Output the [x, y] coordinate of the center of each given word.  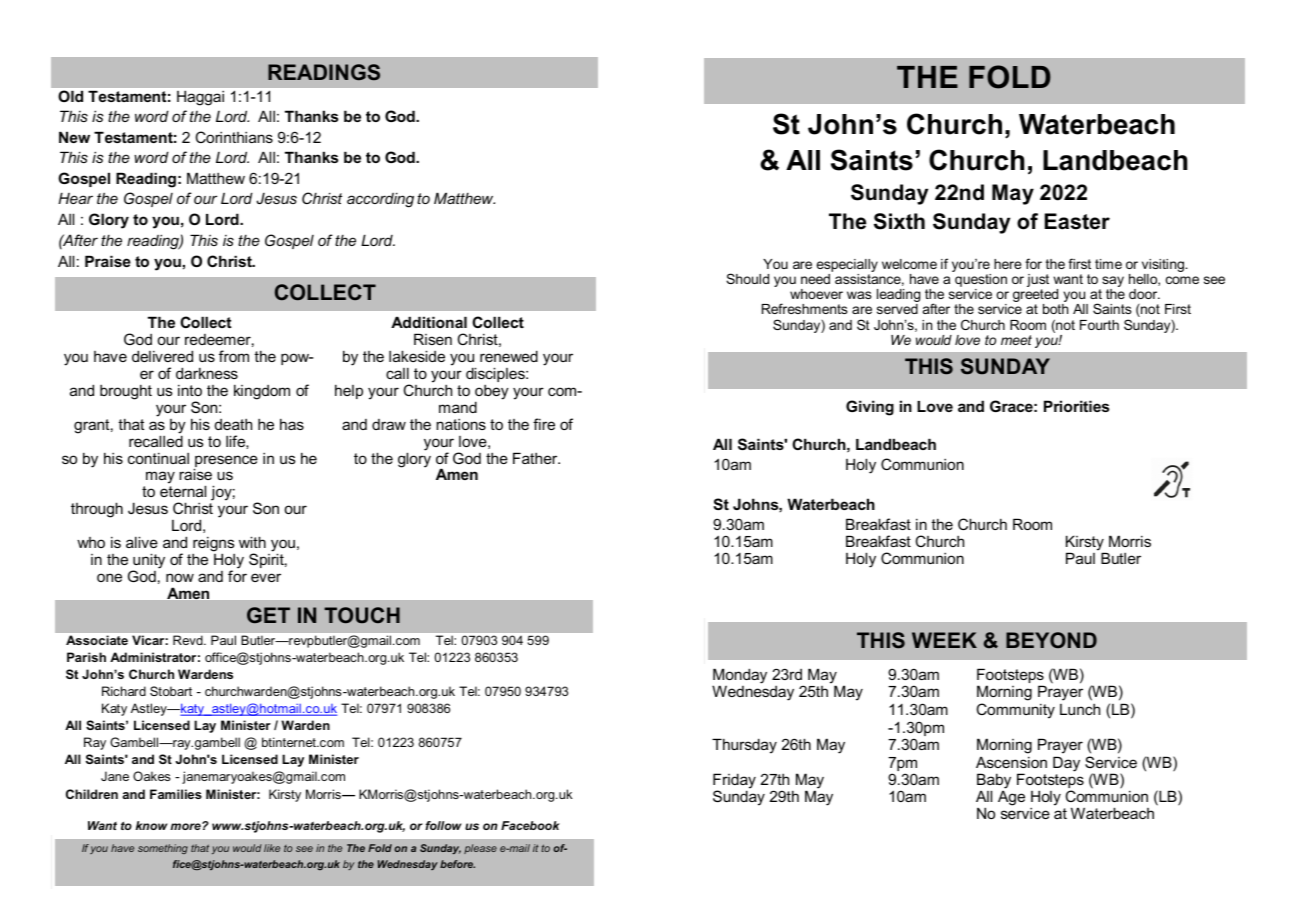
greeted [1036, 297]
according [380, 200]
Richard [124, 691]
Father [536, 458]
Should [747, 278]
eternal [183, 491]
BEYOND [1051, 640]
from [234, 356]
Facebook [530, 825]
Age [1011, 798]
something [163, 849]
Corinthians [234, 137]
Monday [740, 677]
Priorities [1076, 406]
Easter [1077, 221]
